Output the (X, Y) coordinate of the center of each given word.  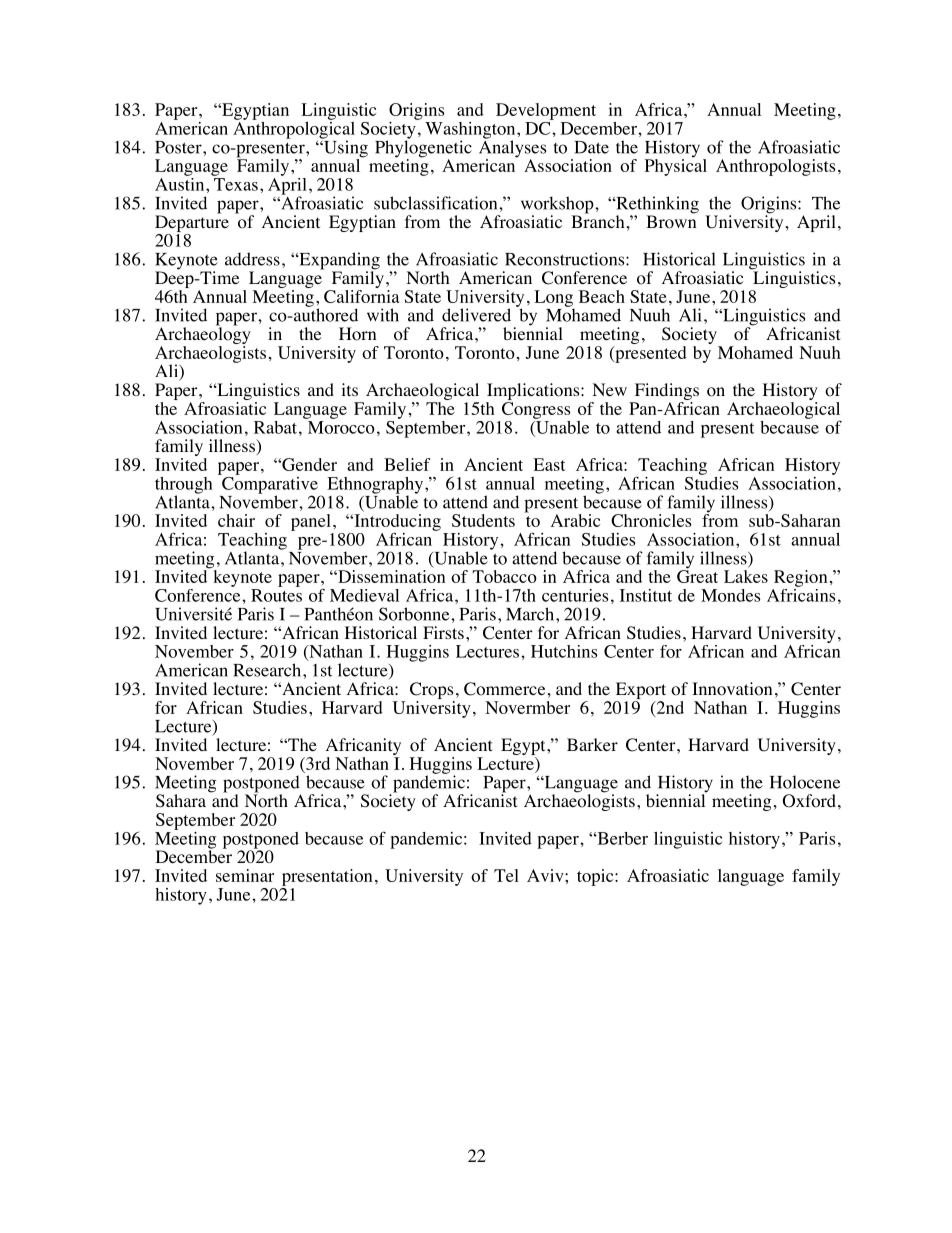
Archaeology (203, 336)
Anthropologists (776, 167)
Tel (506, 875)
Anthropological (294, 130)
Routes (276, 595)
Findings (665, 393)
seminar (245, 875)
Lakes (746, 576)
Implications (534, 393)
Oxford (809, 801)
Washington (471, 131)
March (531, 614)
